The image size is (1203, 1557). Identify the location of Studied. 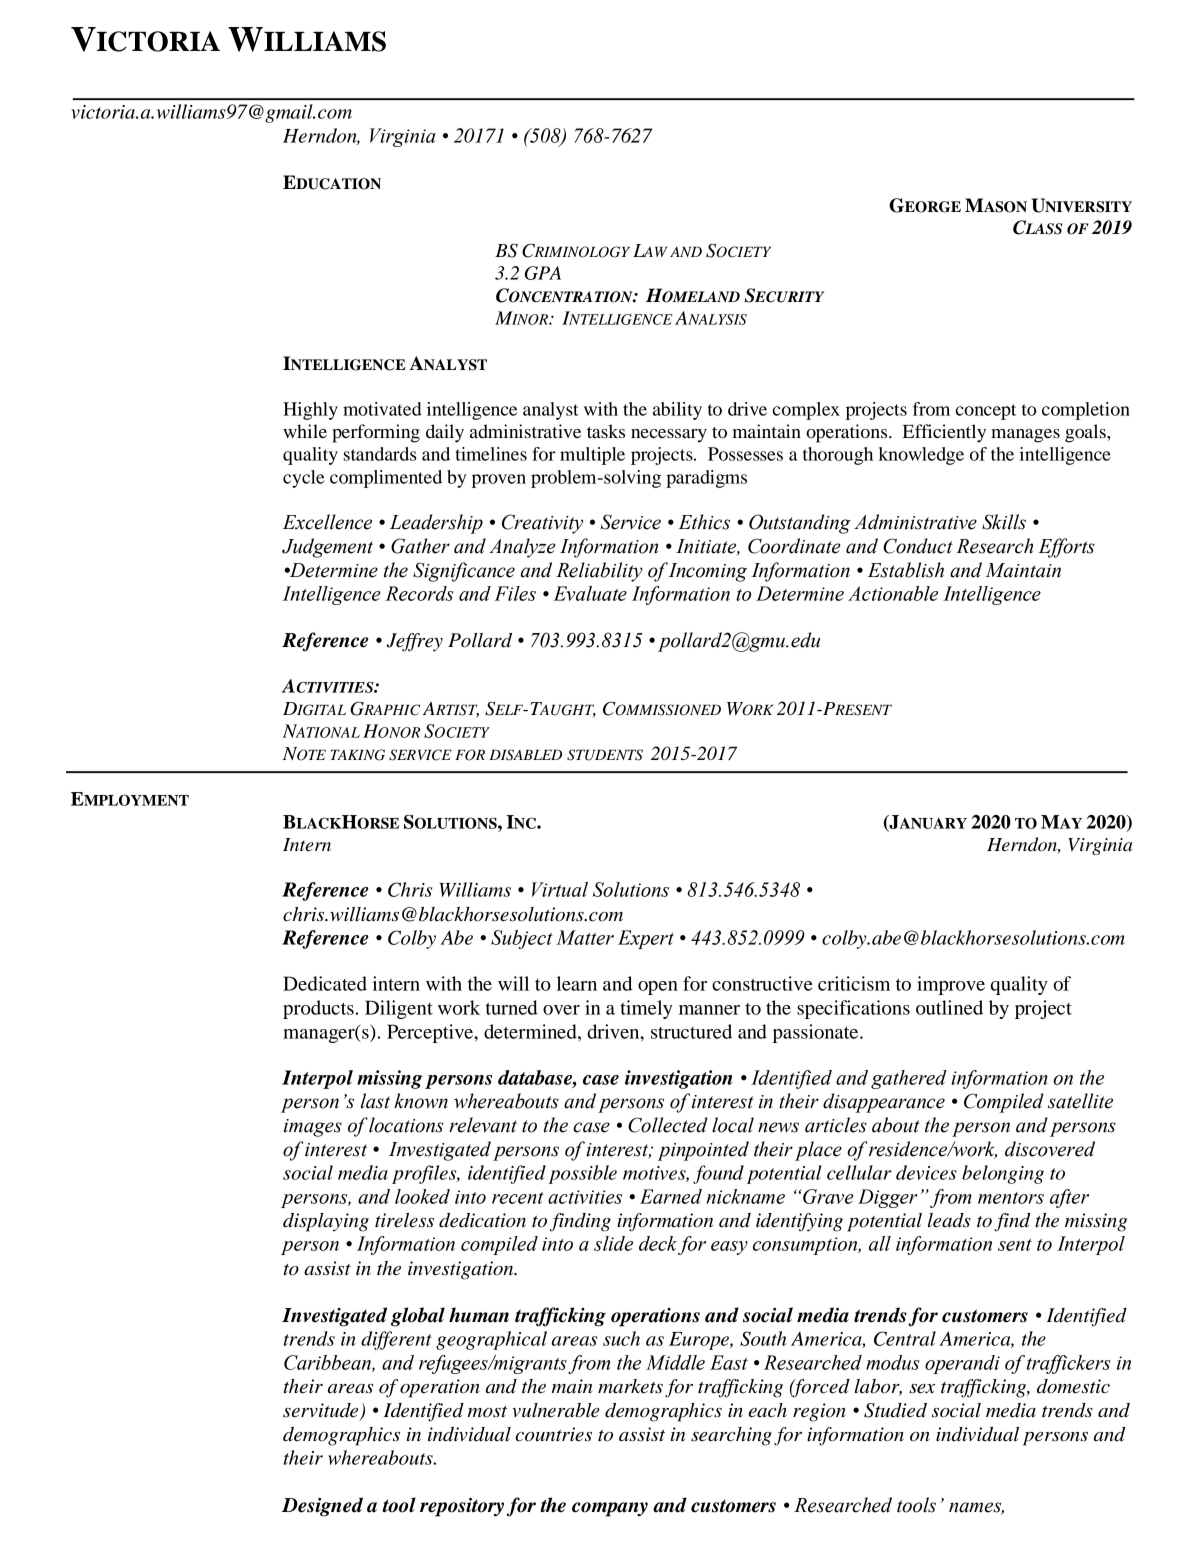
(895, 1410).
